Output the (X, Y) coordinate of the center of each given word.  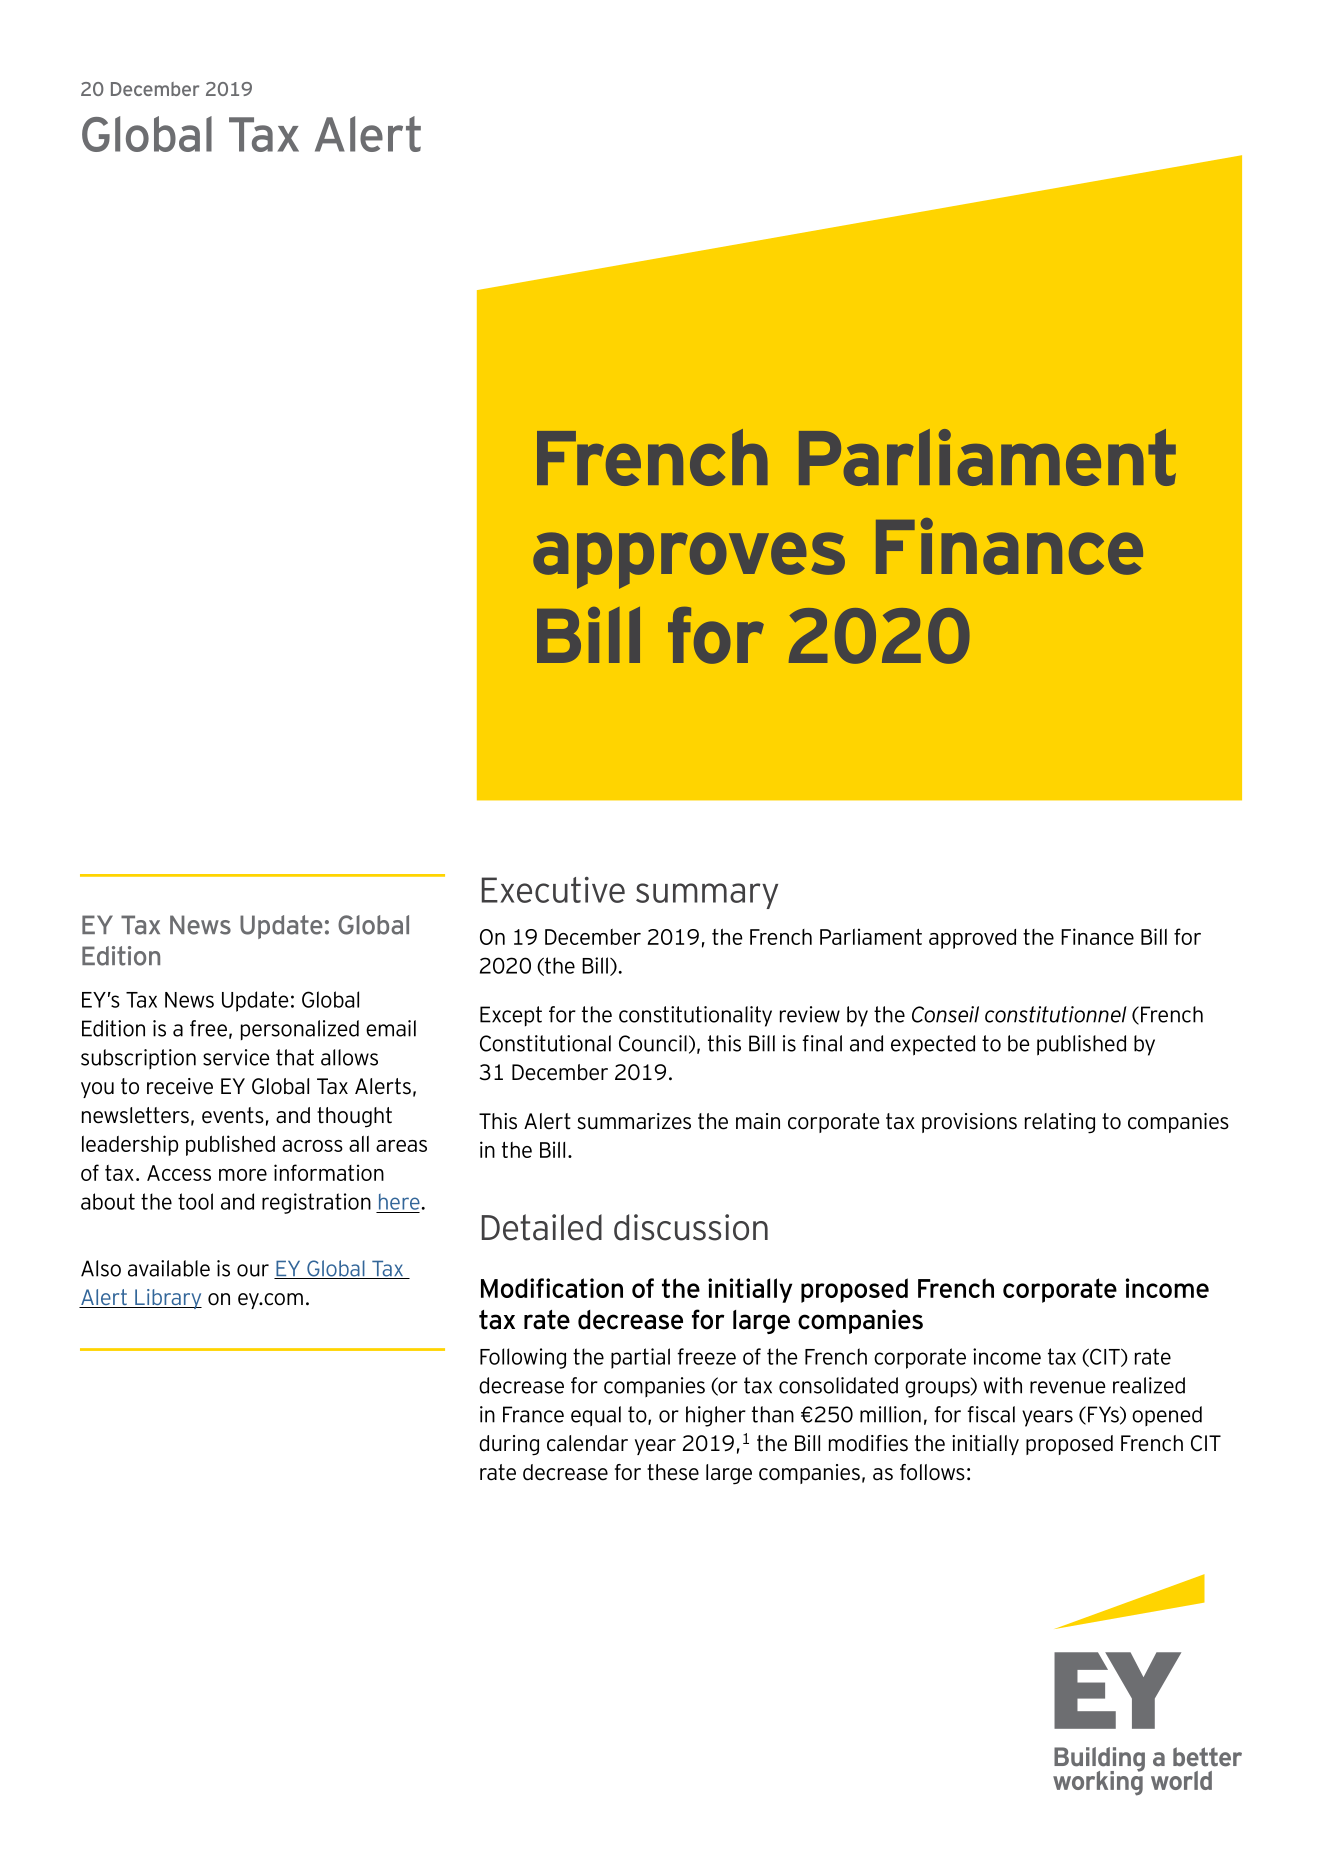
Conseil (945, 1014)
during (509, 1445)
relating (1060, 1123)
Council (653, 1043)
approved (972, 939)
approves (689, 560)
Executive (553, 890)
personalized (300, 1030)
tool (195, 1201)
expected (933, 1045)
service (236, 1057)
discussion (691, 1227)
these (673, 1472)
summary (707, 896)
